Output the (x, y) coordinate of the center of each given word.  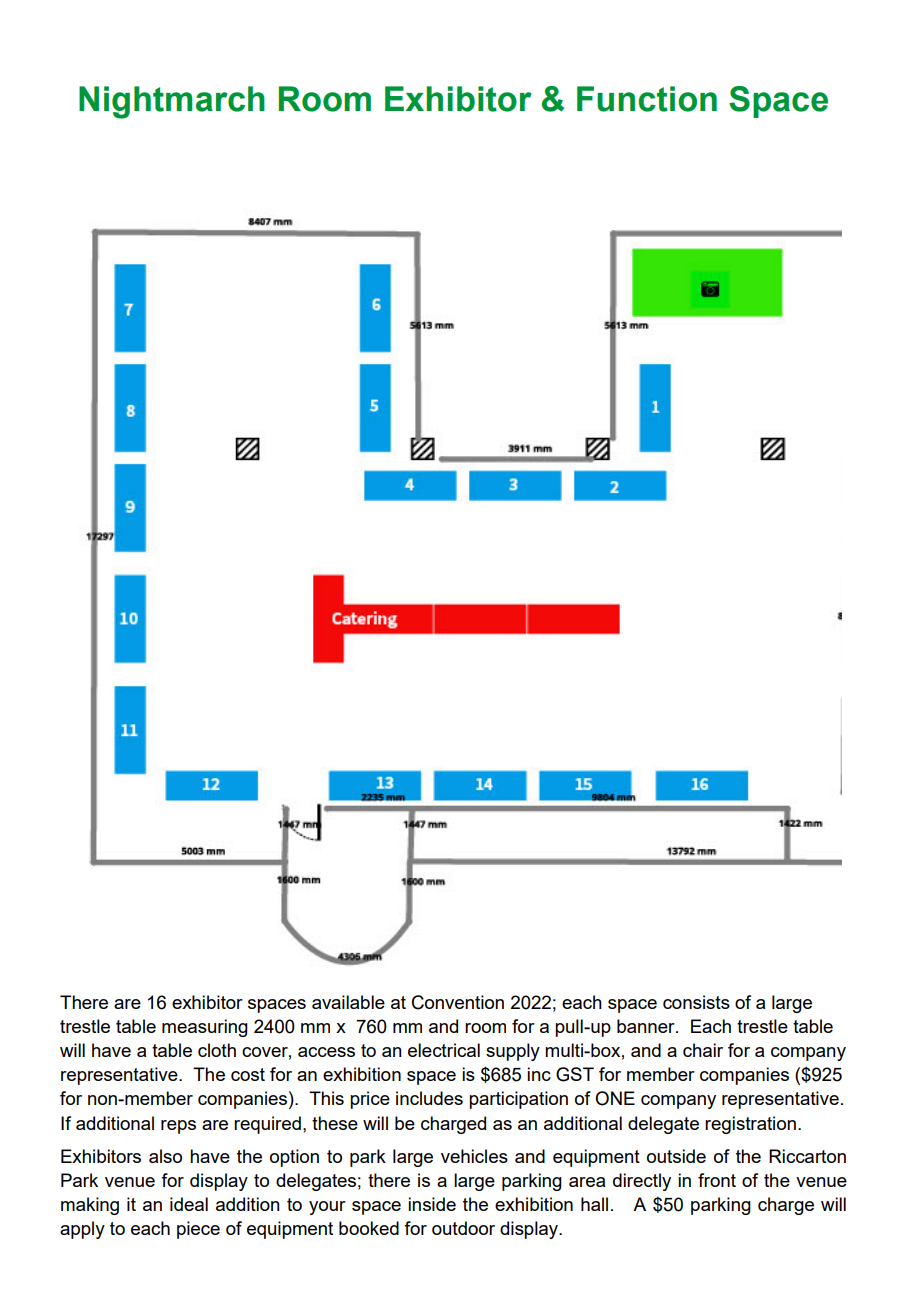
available (348, 1002)
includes (429, 1098)
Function (647, 99)
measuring (205, 1028)
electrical (444, 1050)
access (326, 1052)
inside (432, 1204)
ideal (189, 1204)
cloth (217, 1050)
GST (575, 1074)
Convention (458, 1002)
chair (703, 1050)
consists (696, 1002)
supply (513, 1052)
